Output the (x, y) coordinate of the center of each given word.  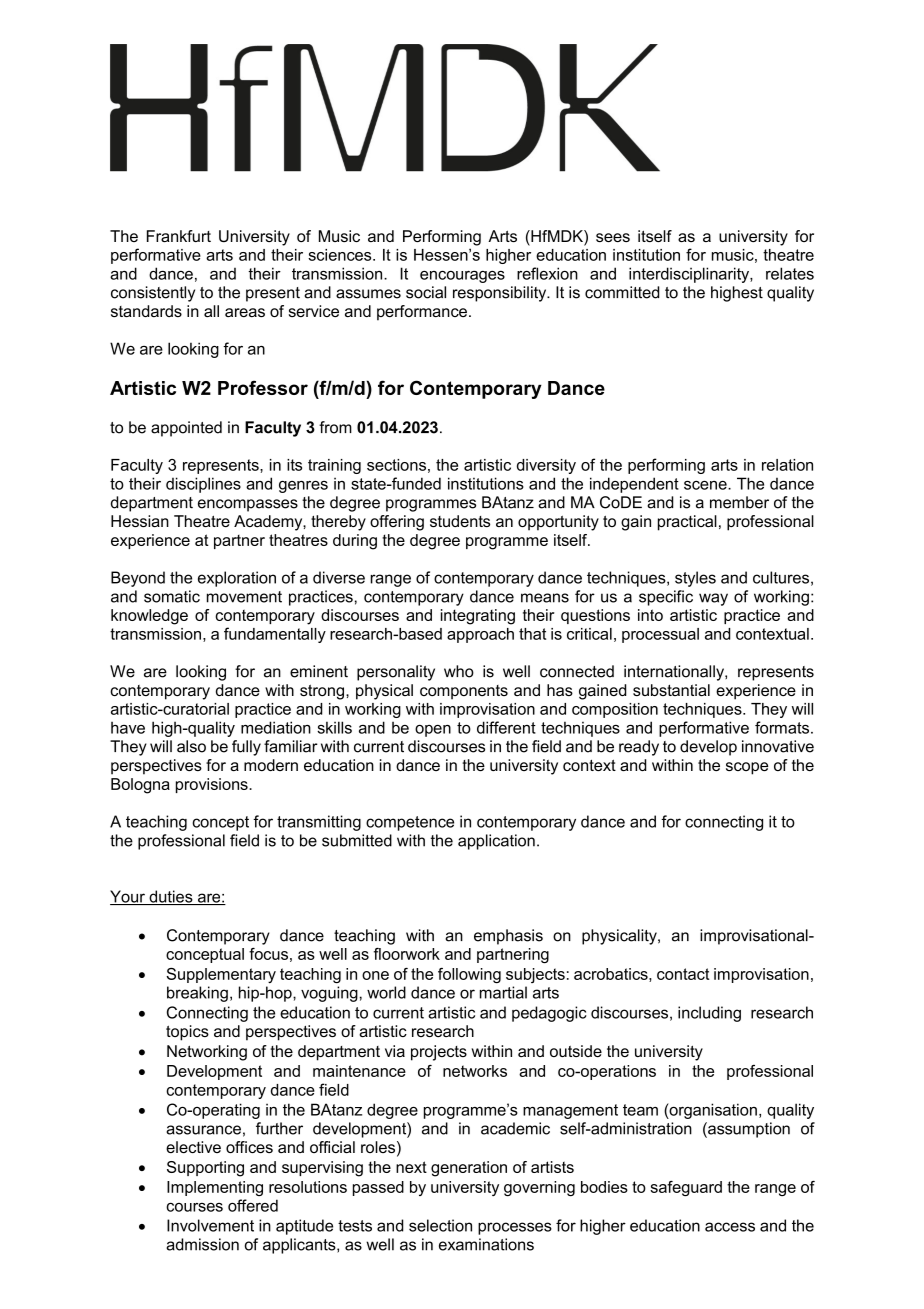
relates (790, 273)
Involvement (210, 1225)
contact (683, 974)
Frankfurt (179, 236)
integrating (478, 617)
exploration (237, 579)
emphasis (508, 937)
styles (695, 579)
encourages (462, 277)
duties (171, 897)
